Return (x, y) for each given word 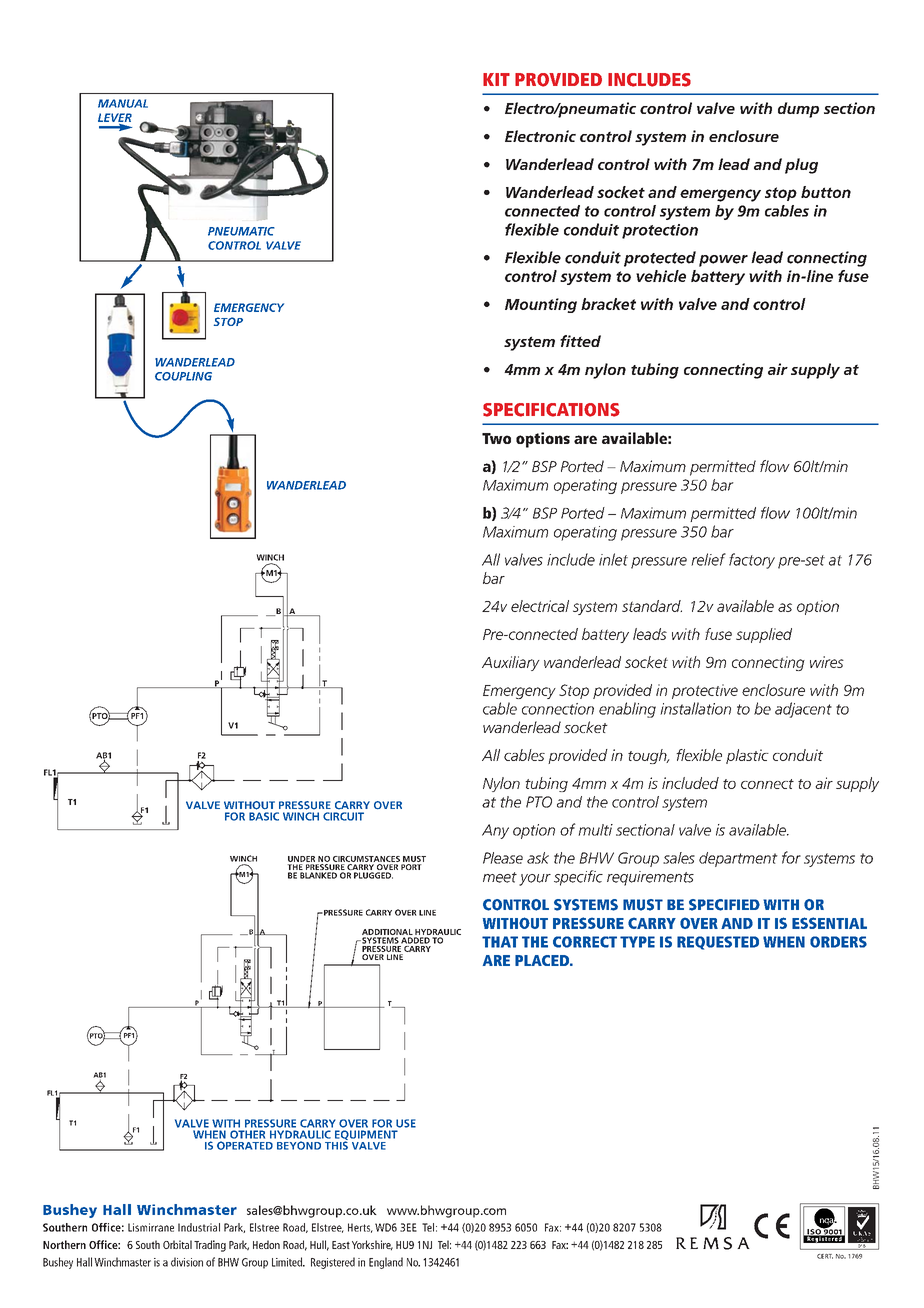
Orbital (177, 1244)
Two (496, 438)
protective (705, 691)
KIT (496, 79)
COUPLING (183, 376)
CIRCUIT (343, 816)
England (386, 1263)
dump (798, 110)
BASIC (264, 816)
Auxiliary (511, 663)
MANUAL (123, 103)
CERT (825, 1256)
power (723, 261)
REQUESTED (718, 943)
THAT (500, 942)
